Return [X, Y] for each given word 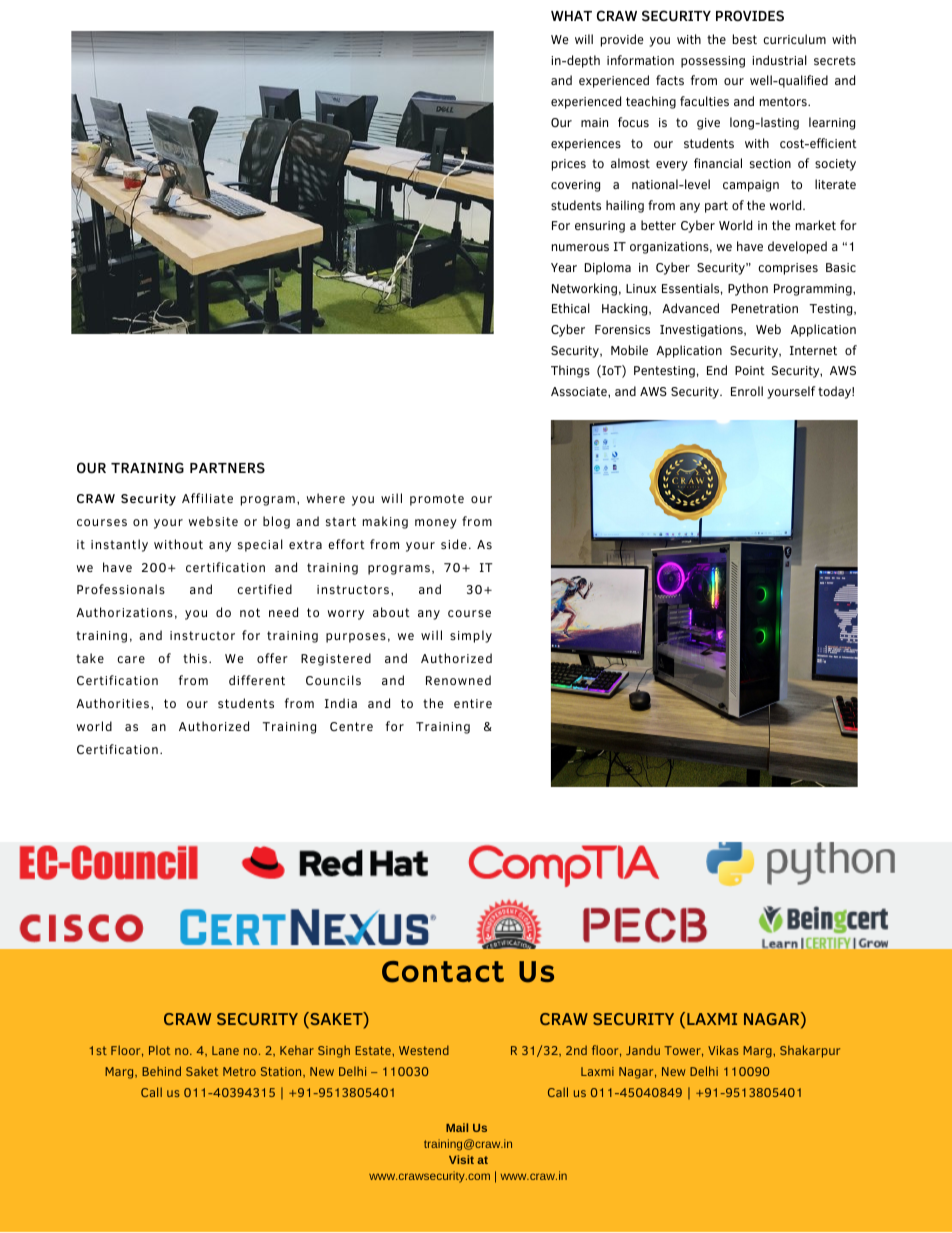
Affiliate [207, 498]
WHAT [571, 16]
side [454, 544]
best [745, 39]
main [594, 122]
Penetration [764, 308]
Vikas [723, 1050]
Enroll [747, 391]
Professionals [121, 589]
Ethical [571, 308]
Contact [443, 972]
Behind [161, 1071]
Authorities [114, 703]
